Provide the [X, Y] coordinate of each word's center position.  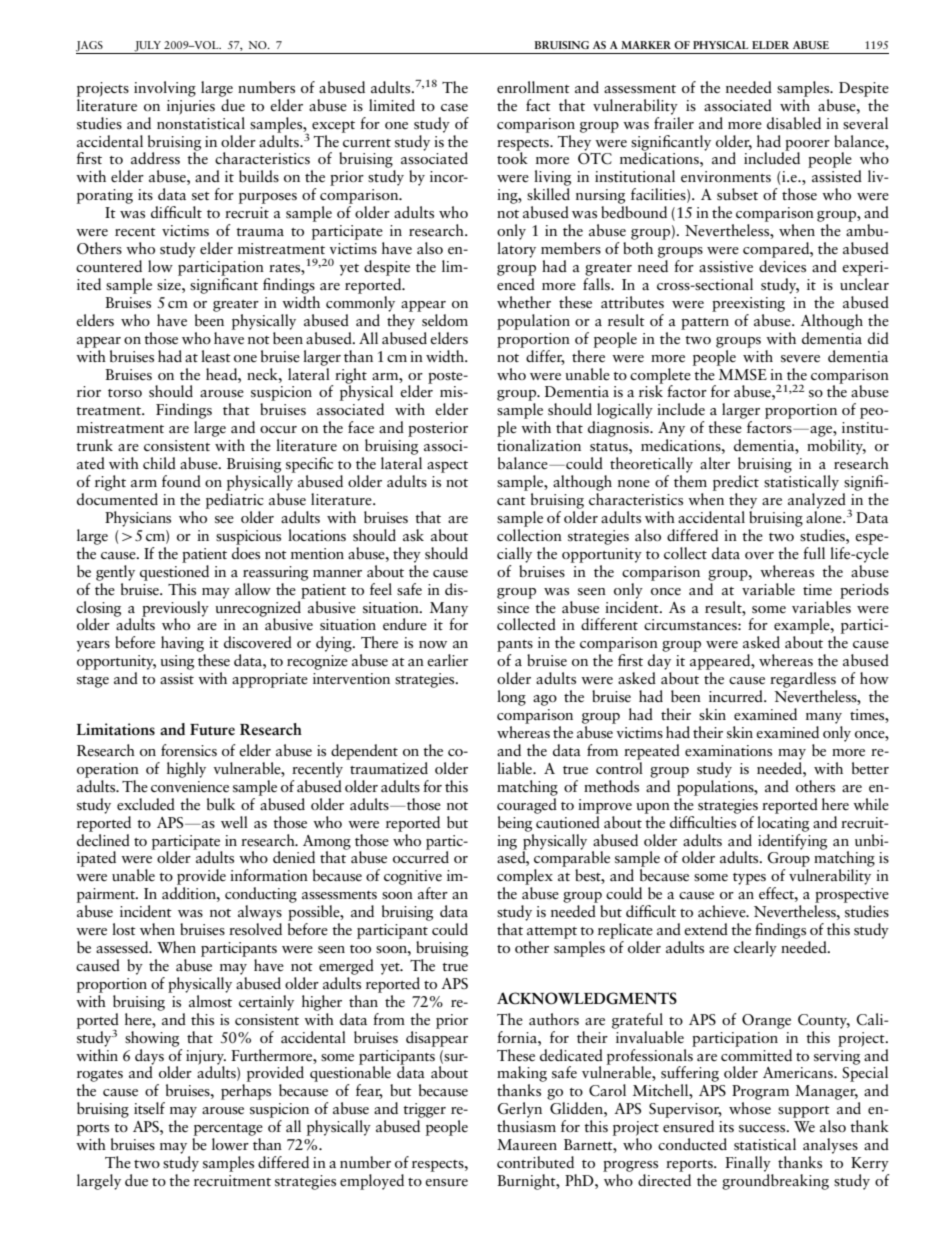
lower [230, 1144]
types [749, 879]
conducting [261, 895]
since [513, 608]
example [803, 626]
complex [525, 877]
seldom [444, 319]
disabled [794, 123]
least [216, 356]
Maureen [527, 1144]
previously [175, 610]
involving [165, 89]
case [454, 107]
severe [800, 359]
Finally [748, 1164]
